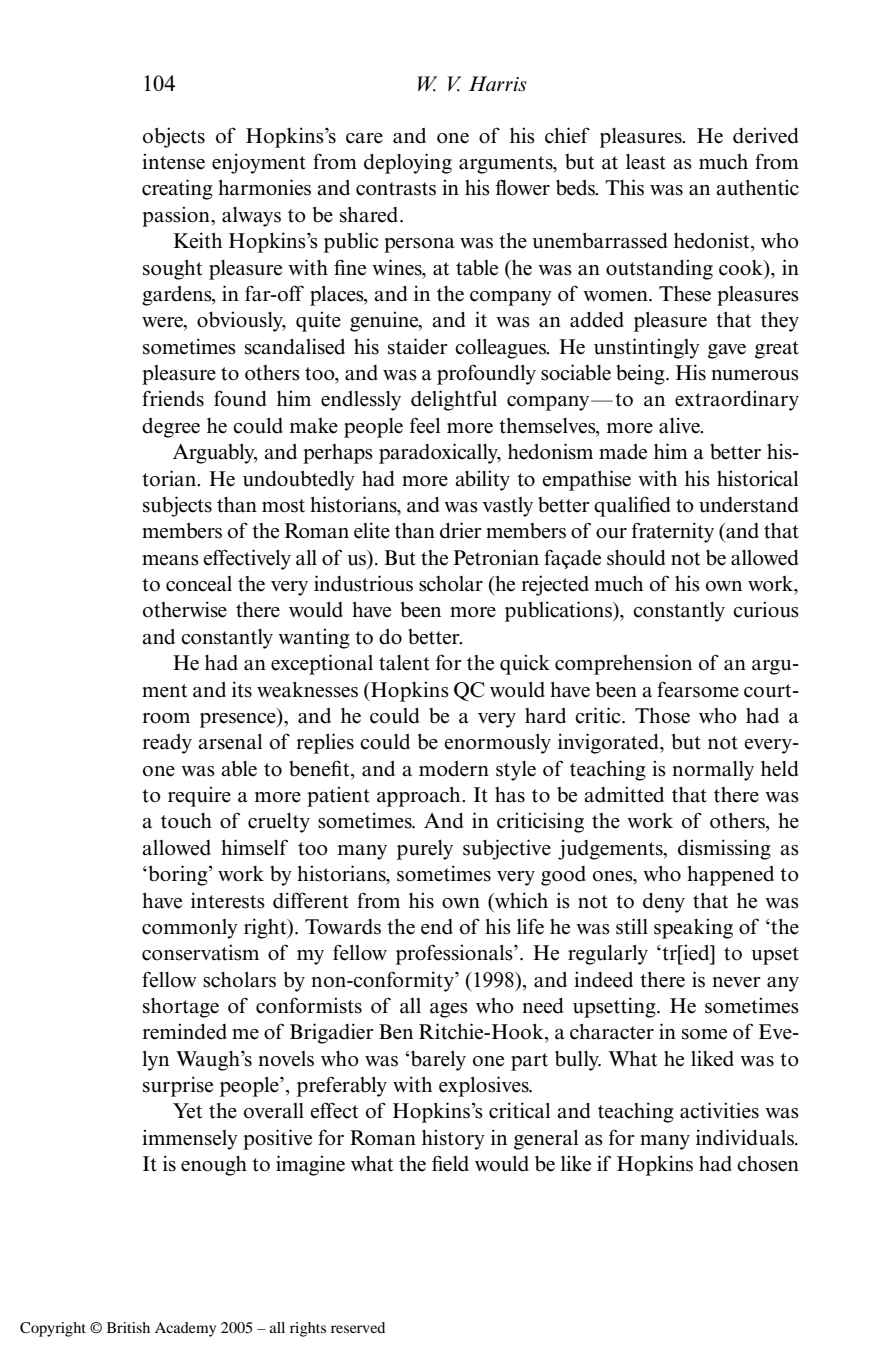 The height and width of the document is (1345, 896). Describe the element at coordinates (662, 716) in the document. I see `Those` at that location.
